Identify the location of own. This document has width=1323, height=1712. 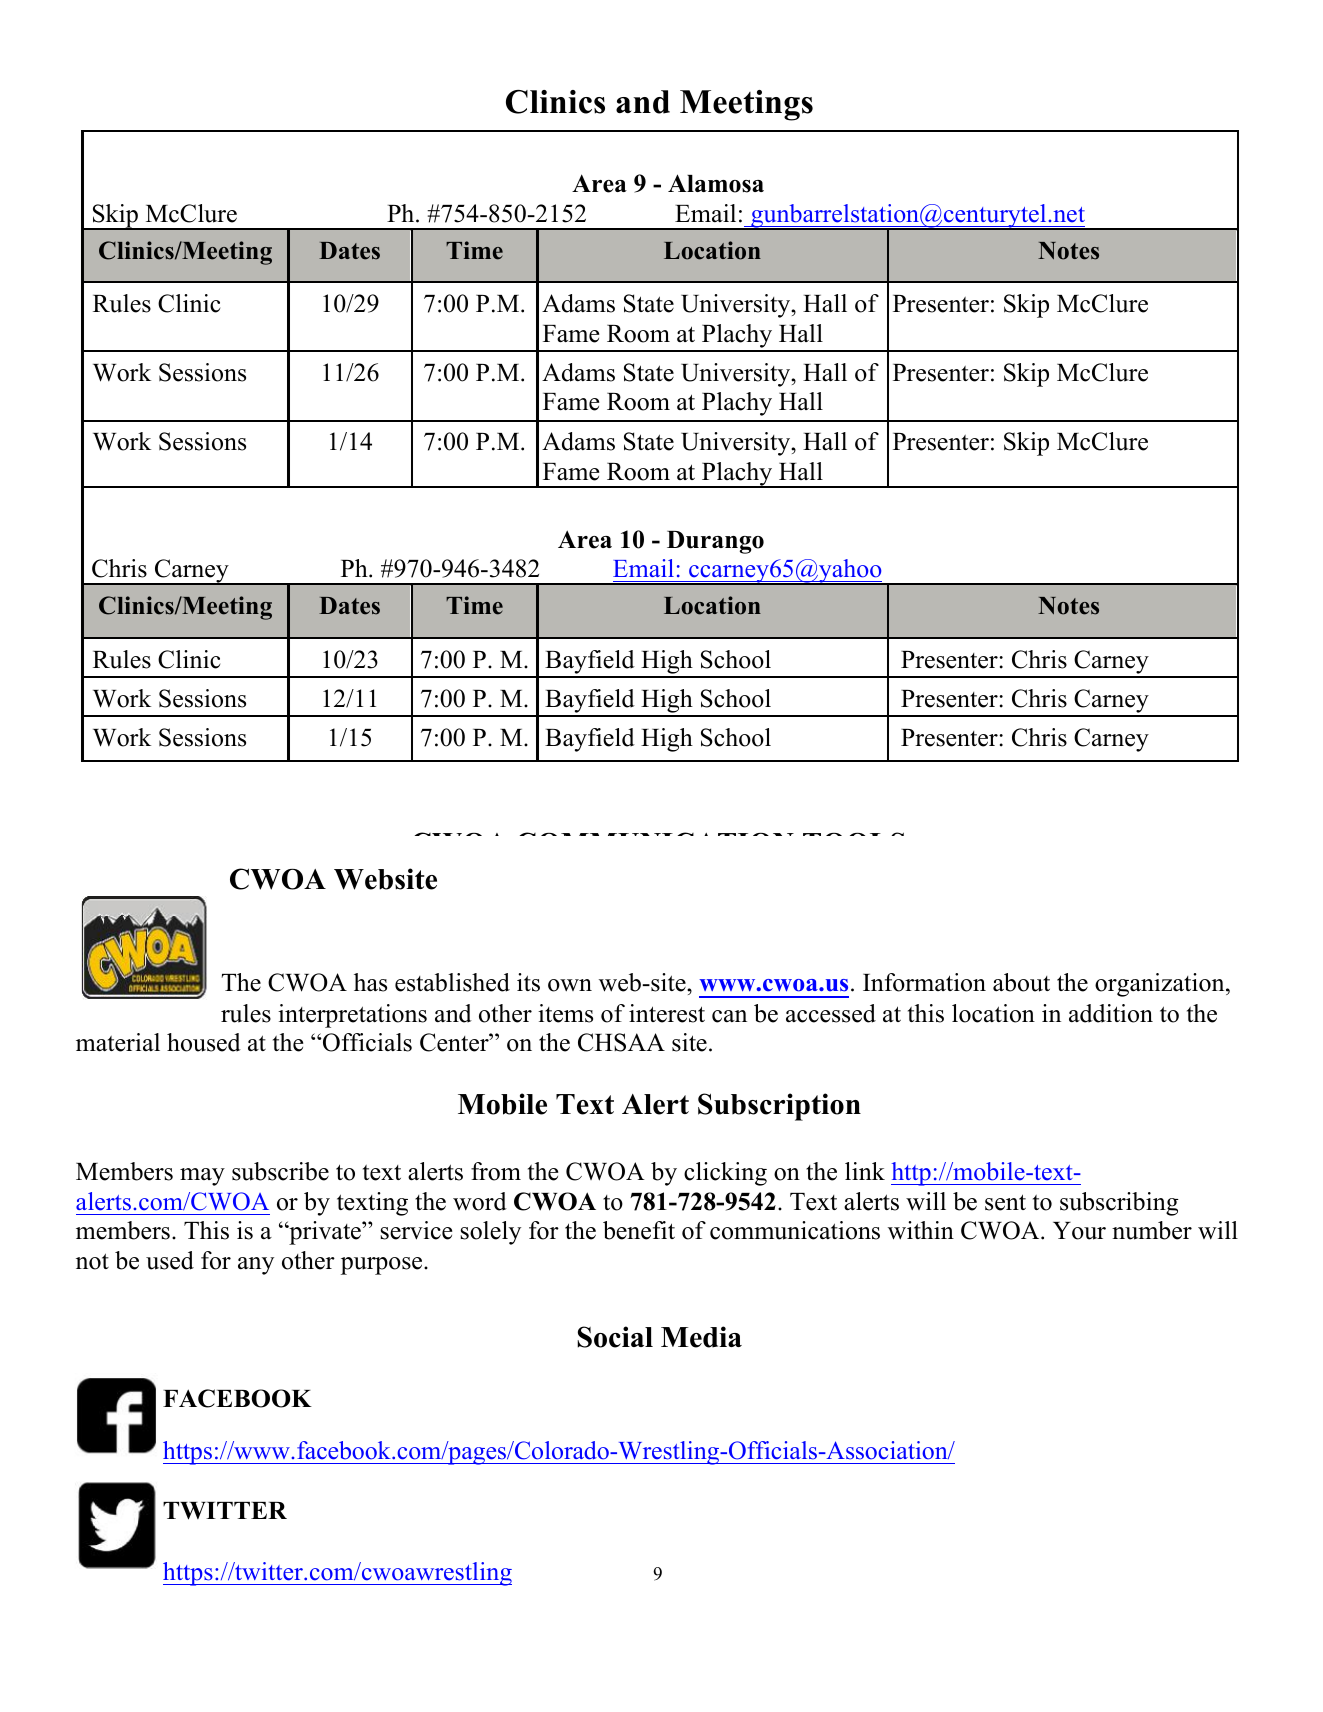
(570, 985).
